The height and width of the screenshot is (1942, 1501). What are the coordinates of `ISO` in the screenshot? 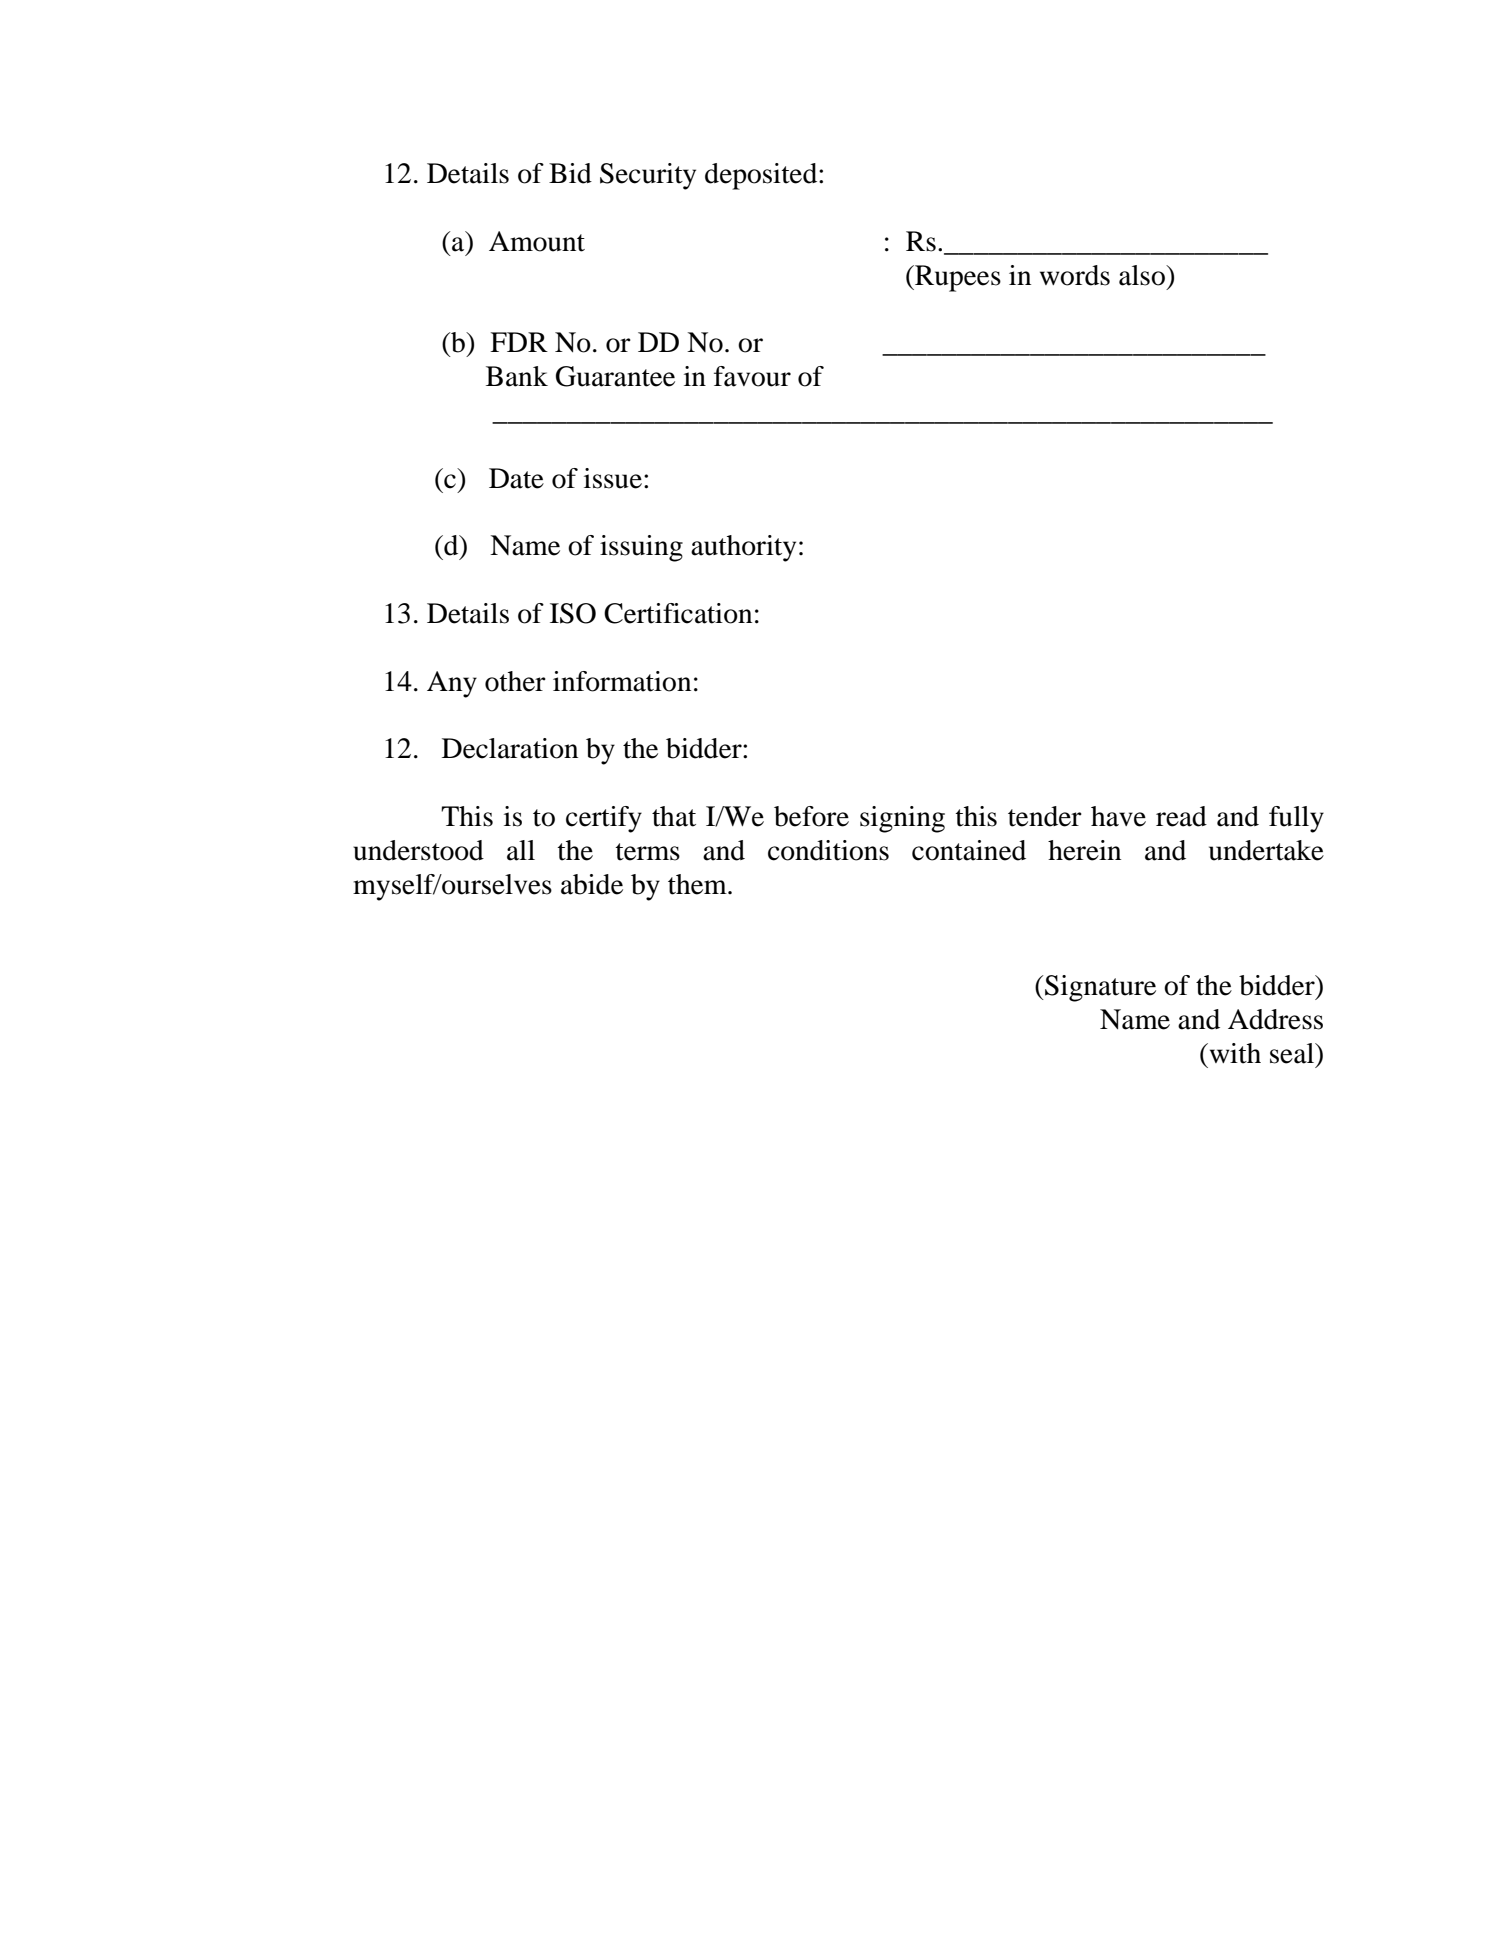 It's located at (573, 613).
